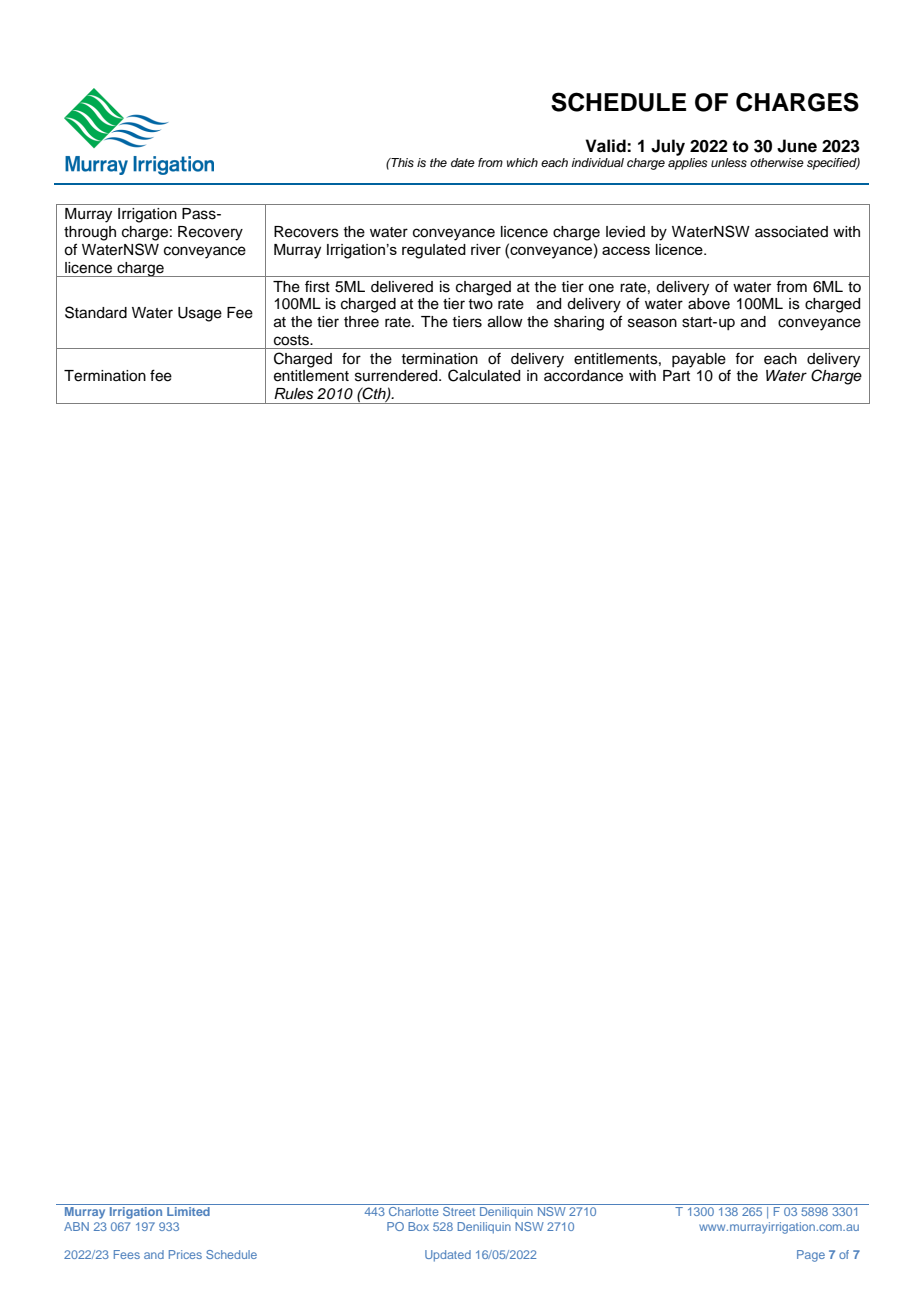 The image size is (924, 1307). What do you see at coordinates (200, 314) in the page?
I see `Usage` at bounding box center [200, 314].
